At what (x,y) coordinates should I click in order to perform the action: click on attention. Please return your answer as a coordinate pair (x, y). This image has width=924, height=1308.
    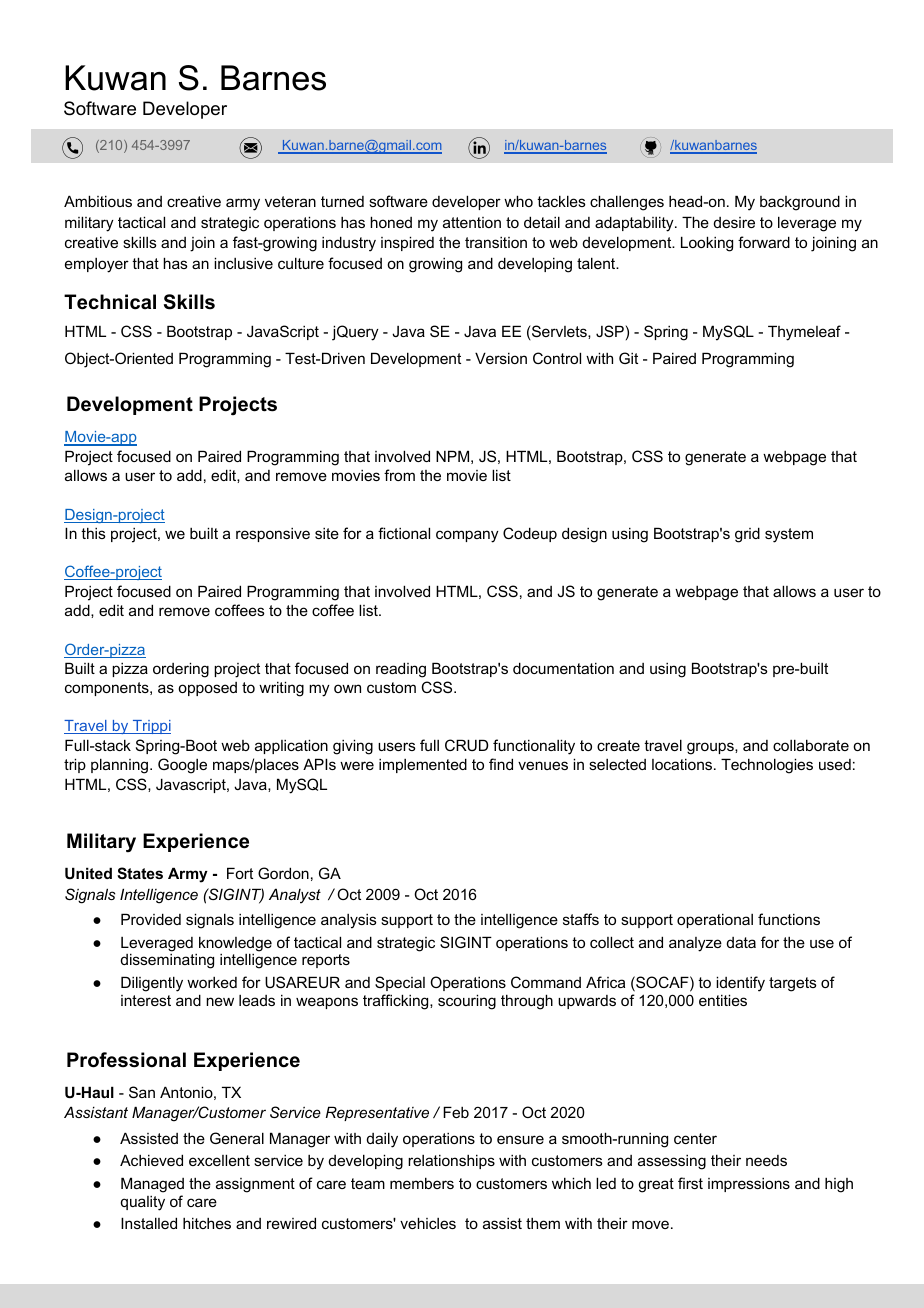
    Looking at the image, I should click on (472, 222).
